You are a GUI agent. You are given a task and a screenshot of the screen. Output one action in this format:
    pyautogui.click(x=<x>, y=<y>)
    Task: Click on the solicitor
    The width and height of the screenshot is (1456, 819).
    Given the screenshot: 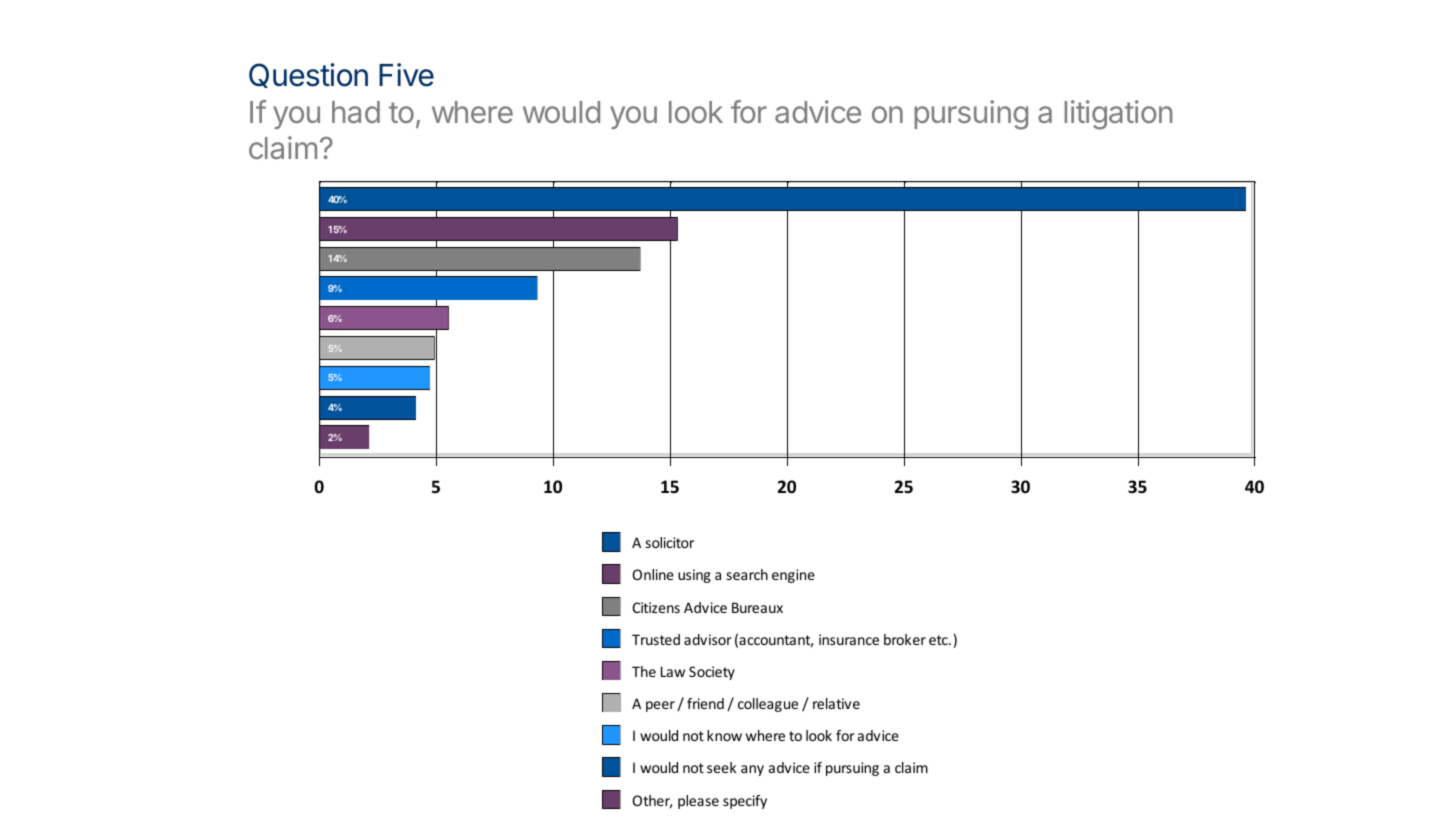 What is the action you would take?
    pyautogui.click(x=670, y=542)
